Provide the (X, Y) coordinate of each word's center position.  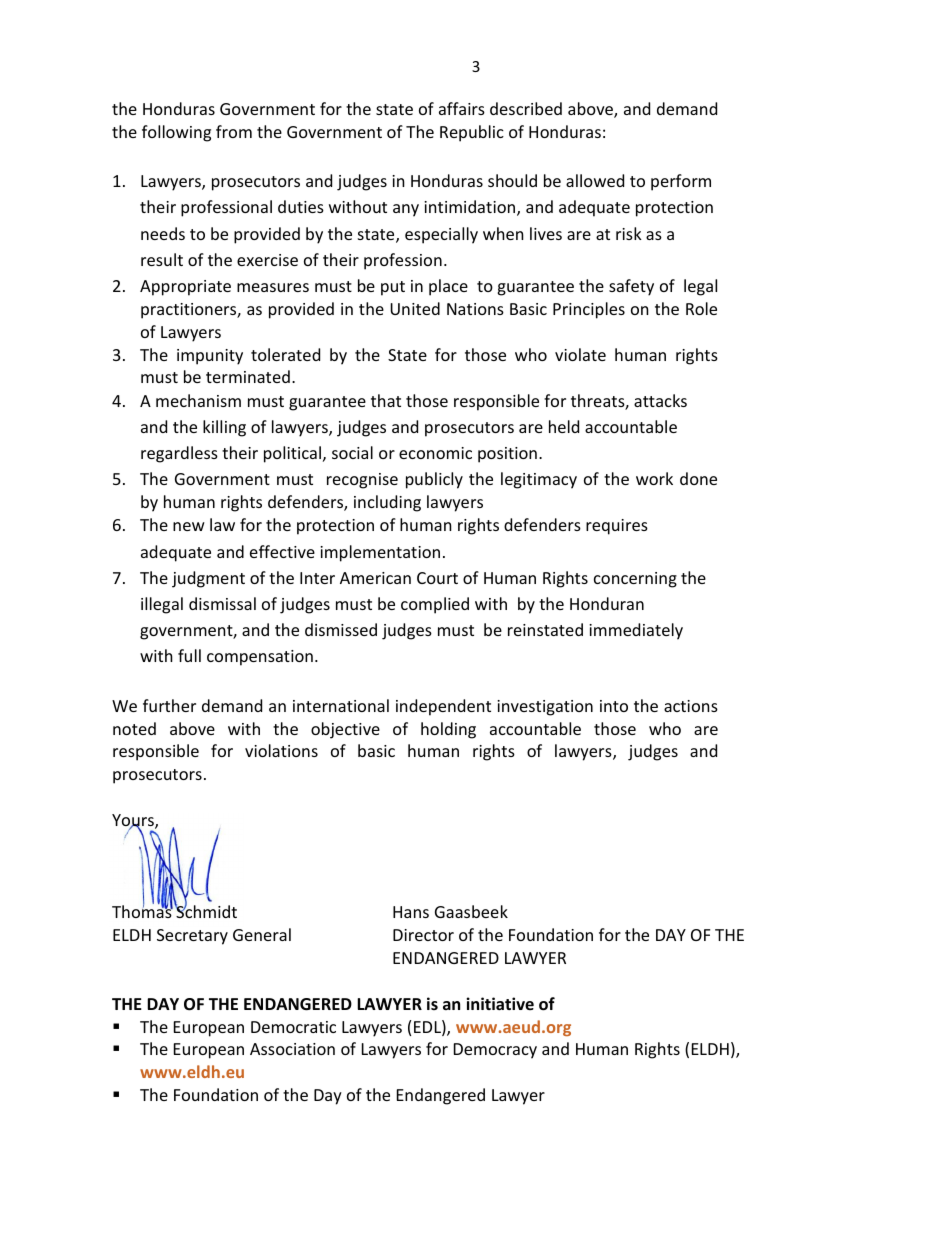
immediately (636, 631)
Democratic (293, 1027)
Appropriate (185, 288)
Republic (472, 133)
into (614, 706)
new (189, 526)
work (654, 478)
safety (631, 287)
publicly (434, 480)
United (415, 308)
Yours (134, 821)
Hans (411, 912)
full (189, 655)
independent (443, 707)
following (176, 133)
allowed (595, 180)
